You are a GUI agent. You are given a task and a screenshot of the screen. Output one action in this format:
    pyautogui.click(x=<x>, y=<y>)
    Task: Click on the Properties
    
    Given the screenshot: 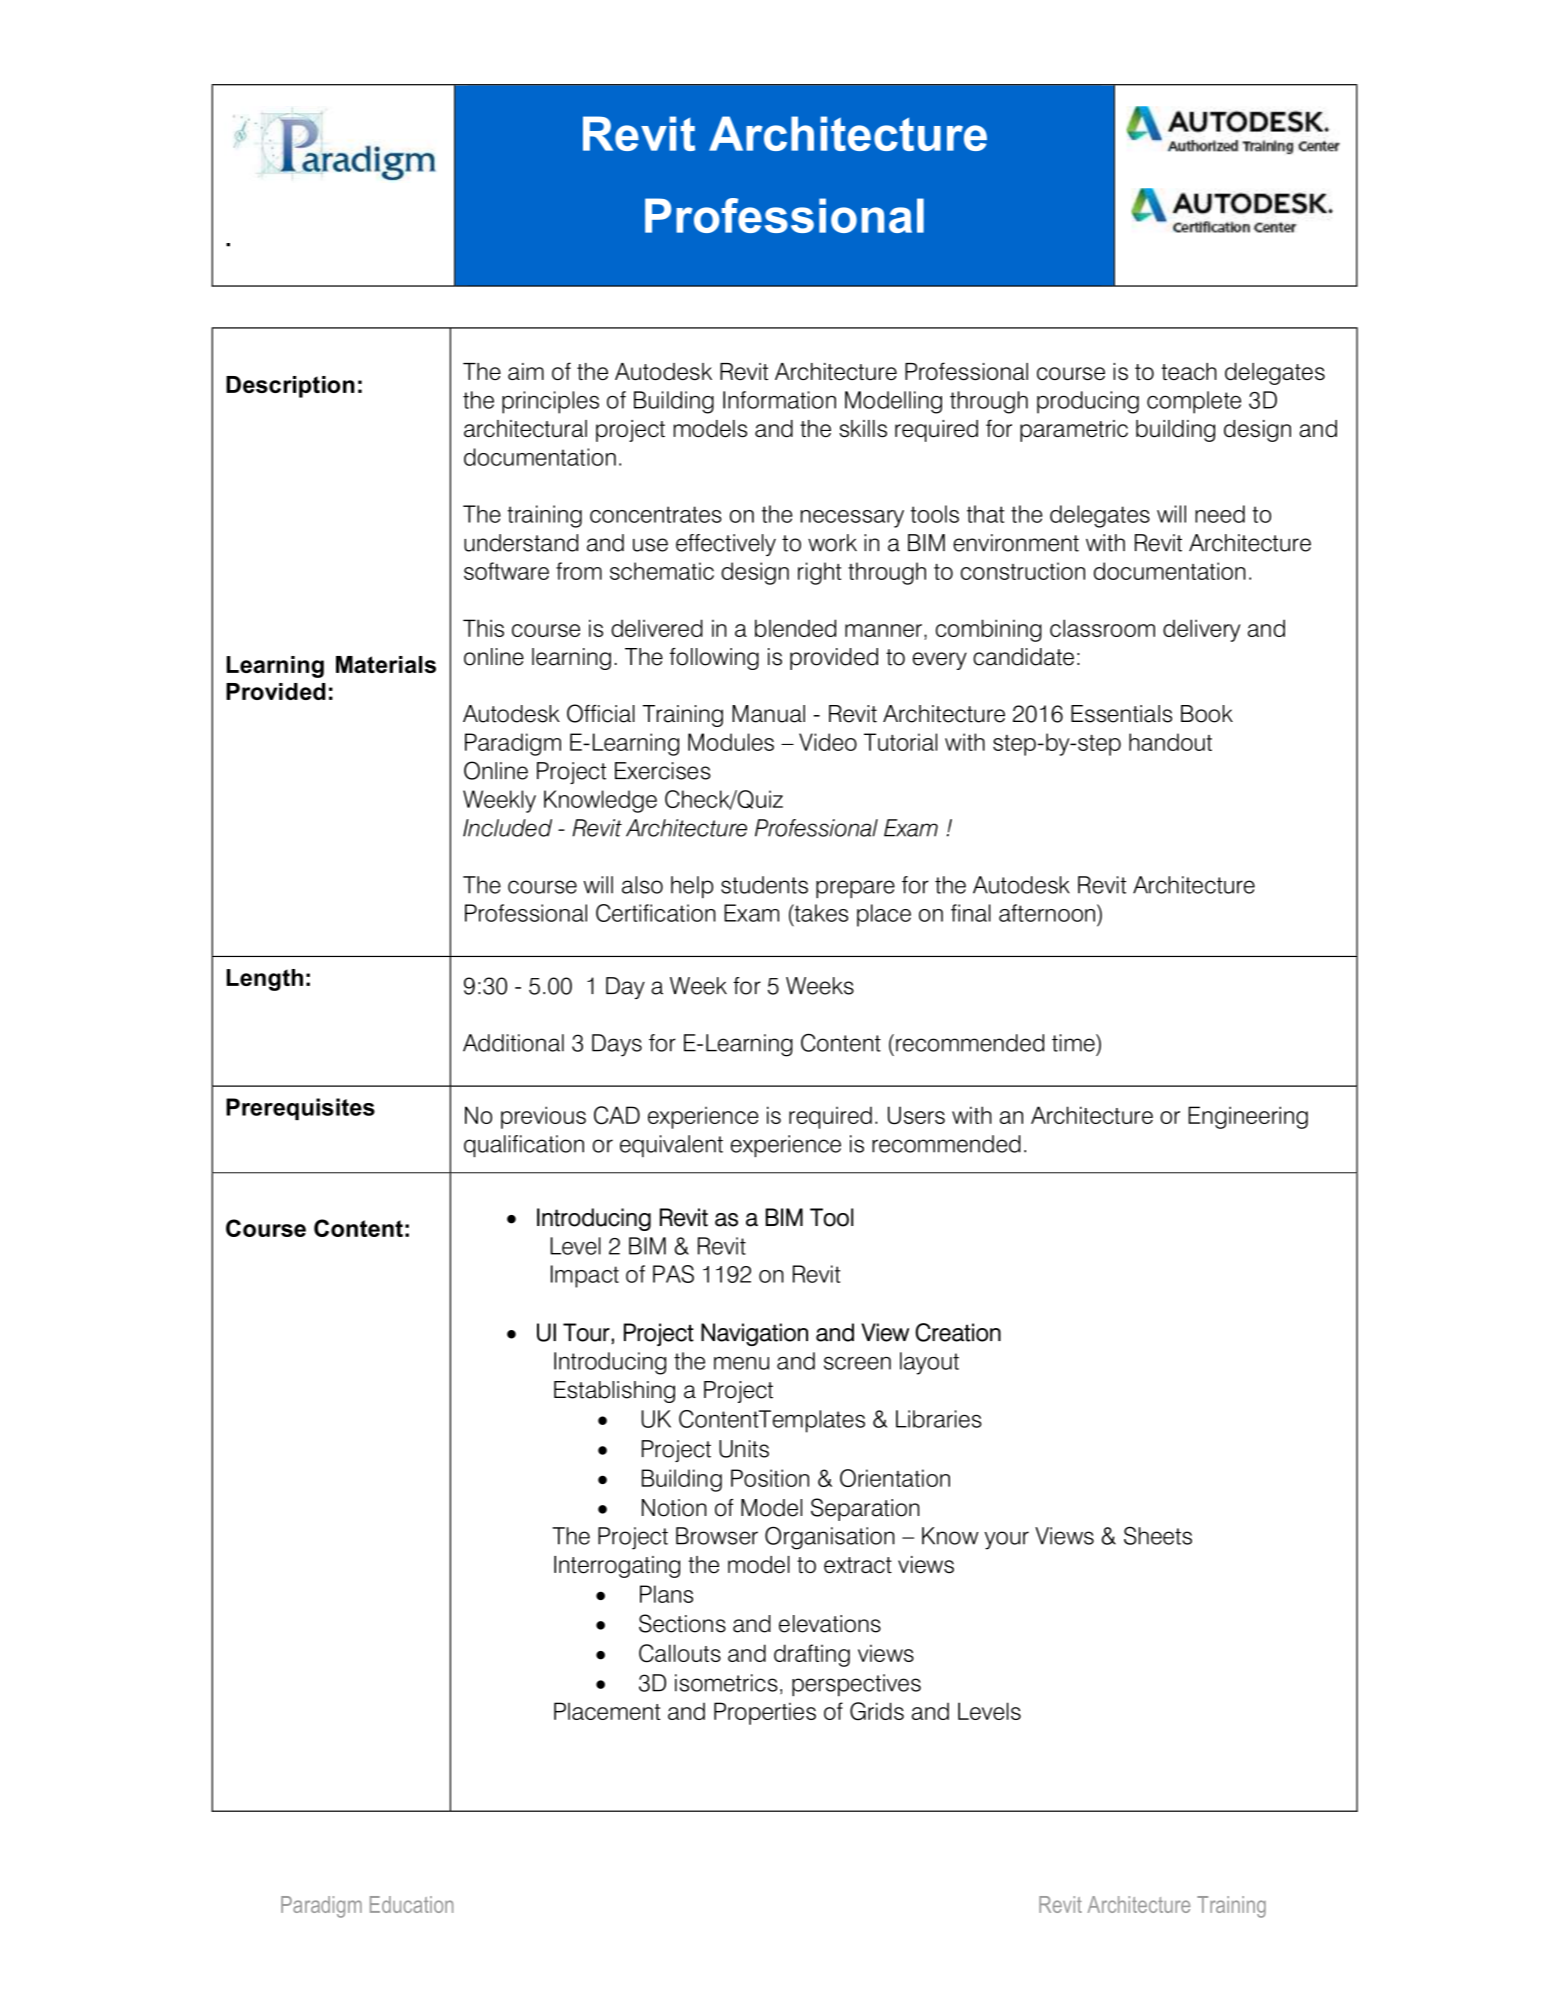 What is the action you would take?
    pyautogui.click(x=765, y=1713)
